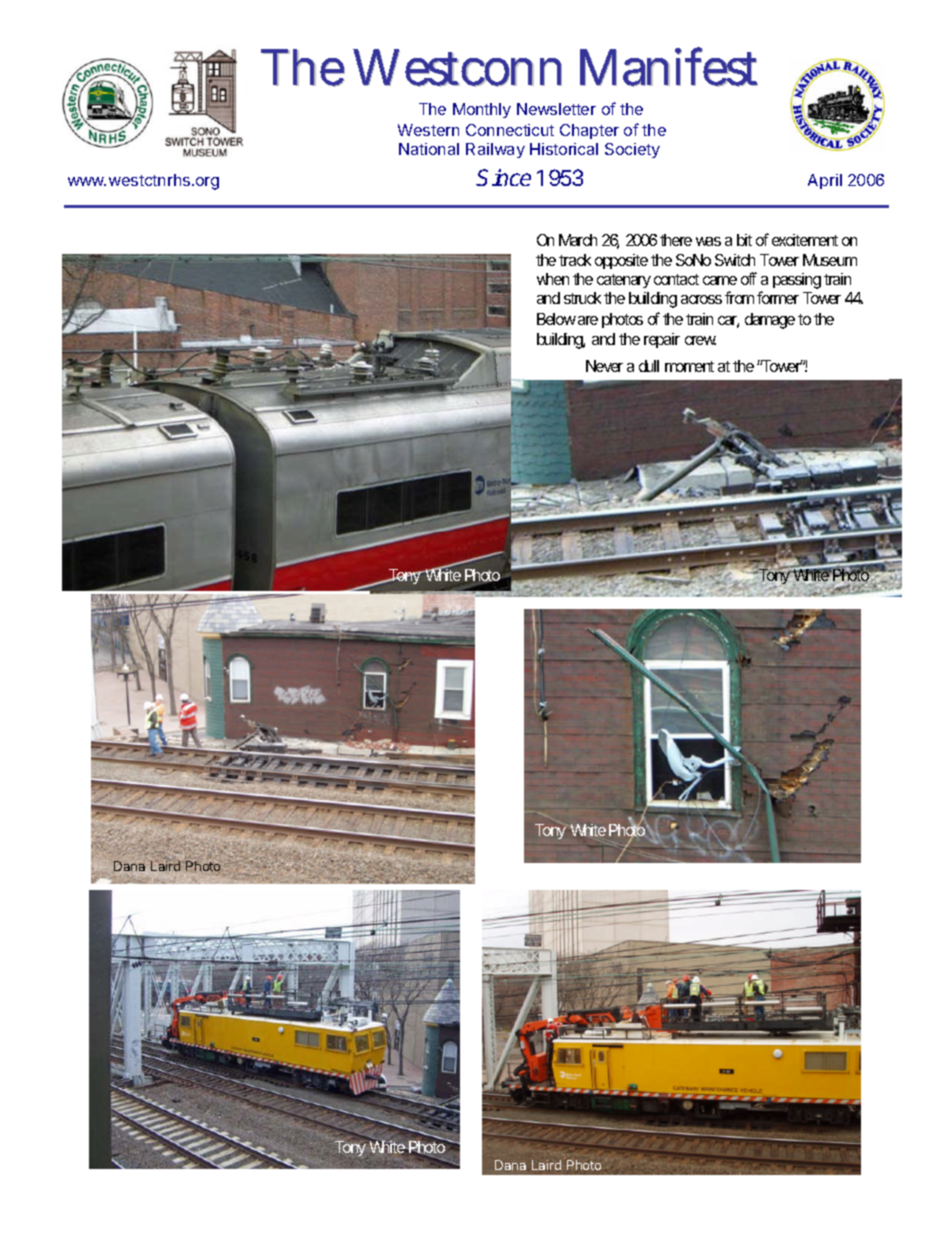  What do you see at coordinates (589, 131) in the screenshot?
I see `Chapter` at bounding box center [589, 131].
